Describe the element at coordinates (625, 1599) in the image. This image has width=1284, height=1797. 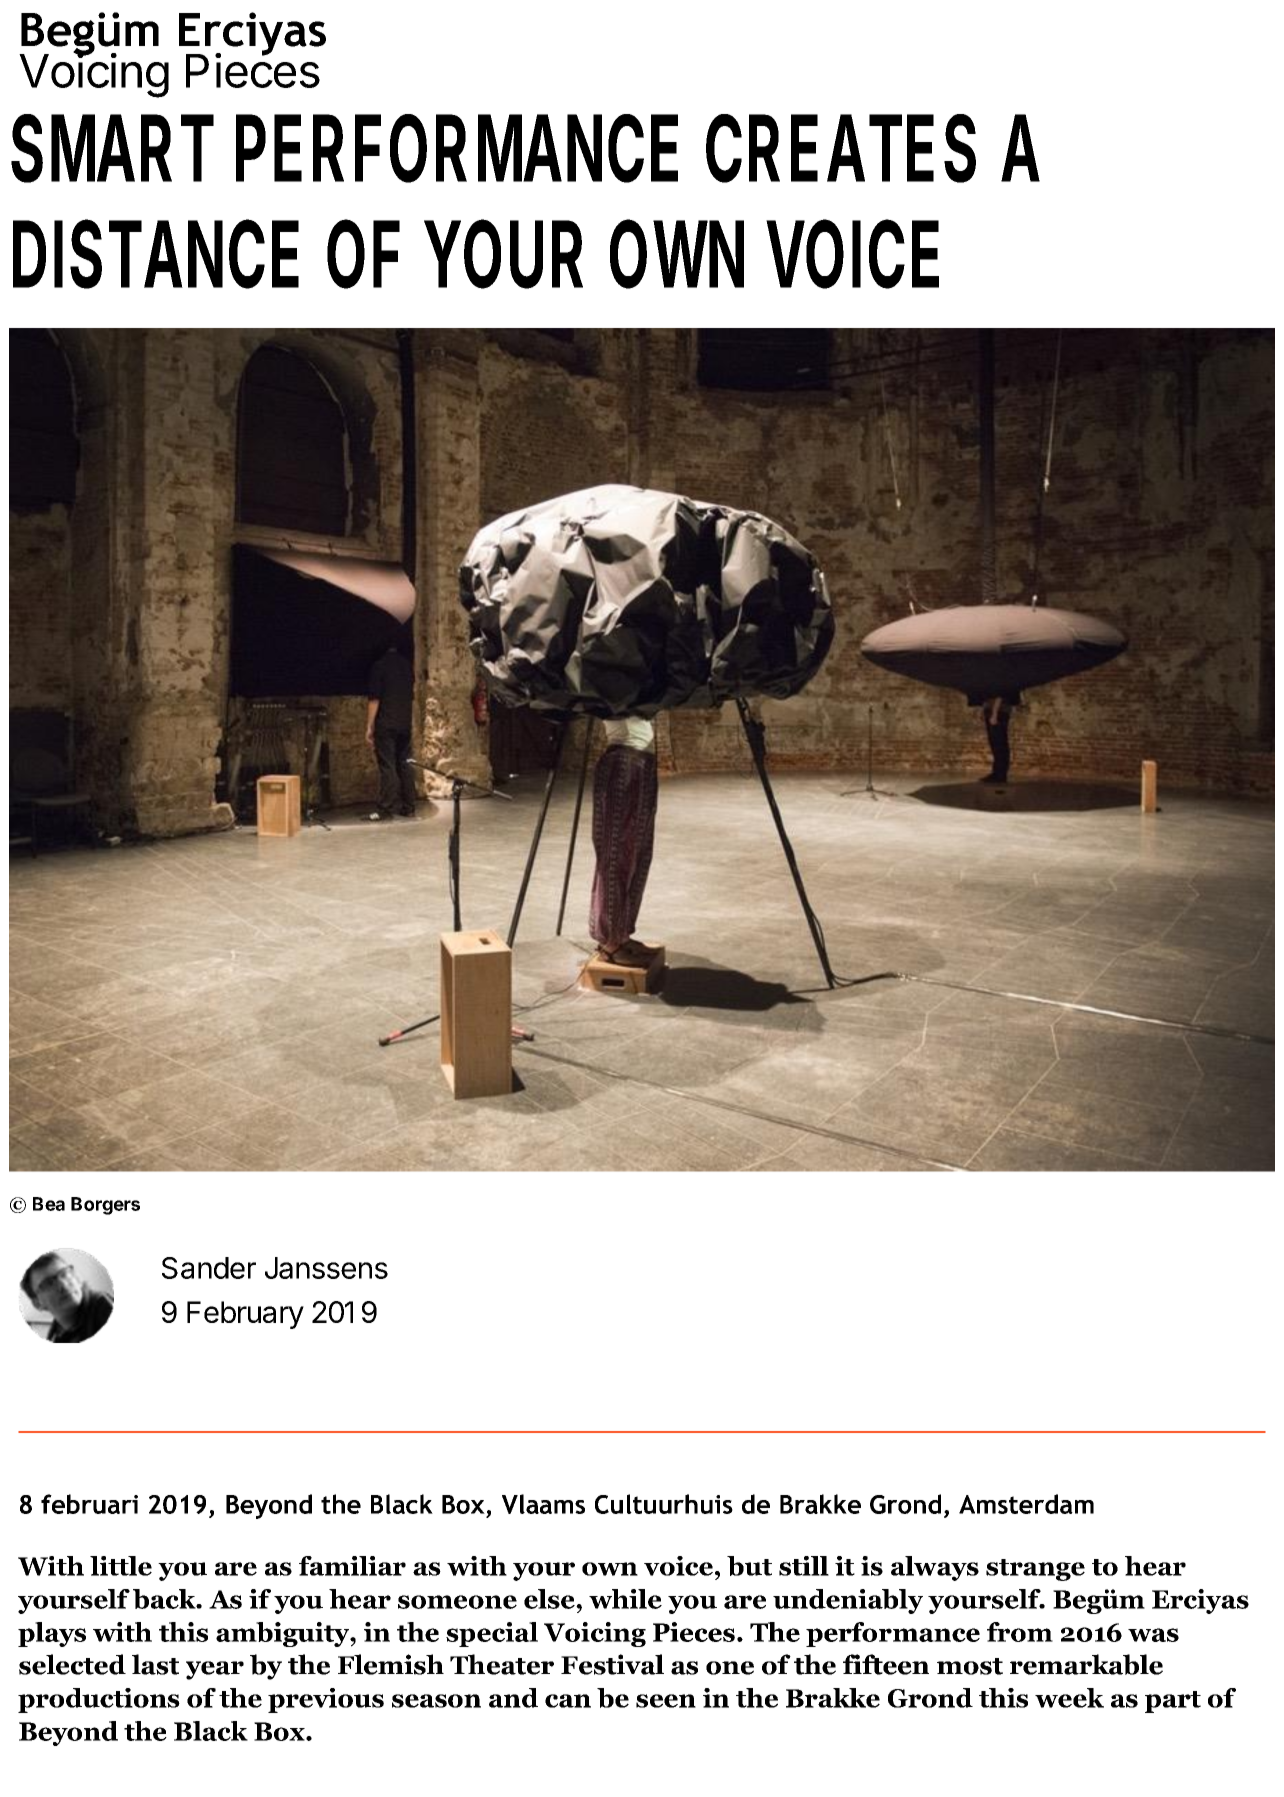
I see `while` at that location.
